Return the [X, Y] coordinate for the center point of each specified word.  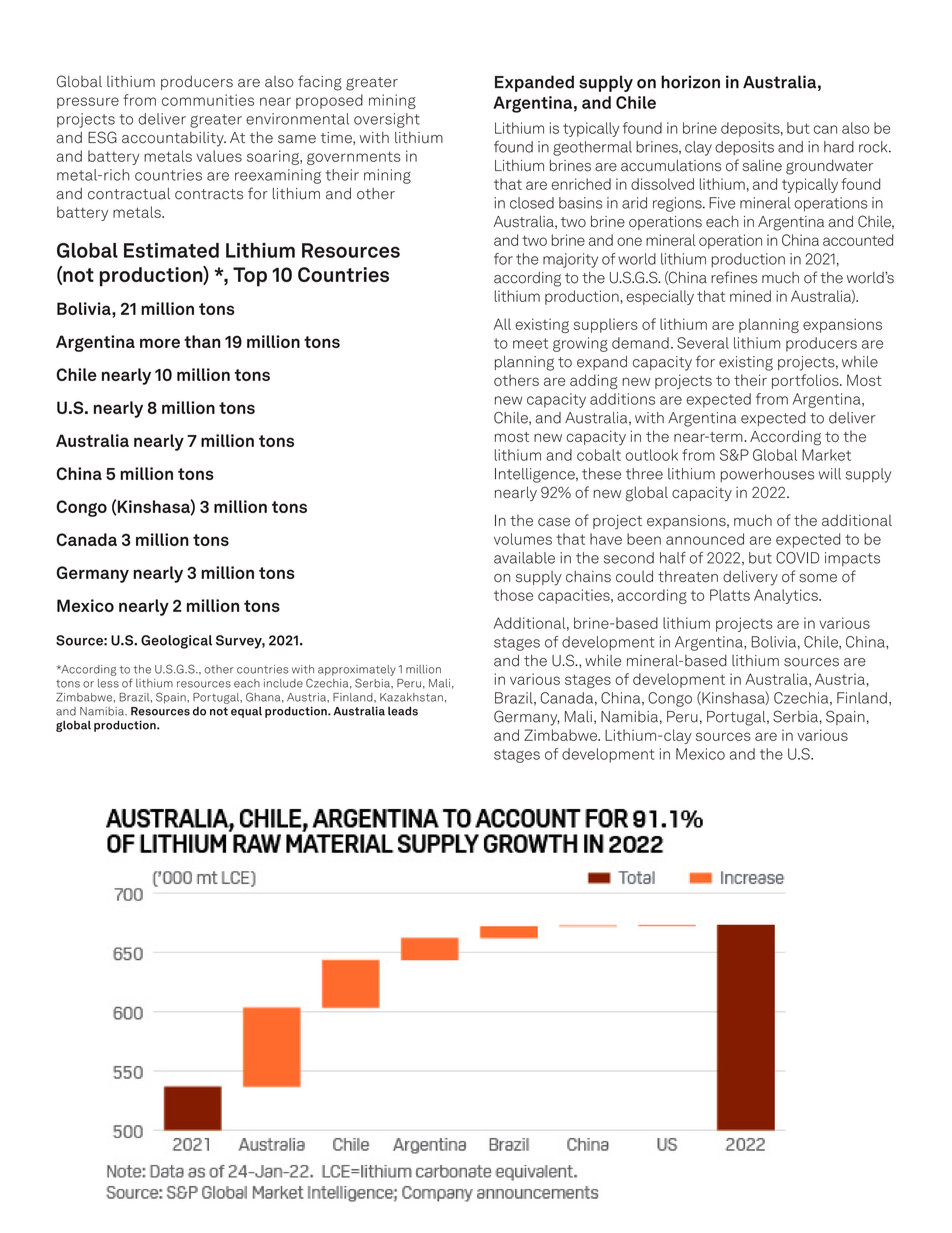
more [160, 343]
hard [839, 147]
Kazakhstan [411, 697]
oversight [387, 120]
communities [208, 100]
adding [594, 381]
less [108, 683]
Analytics [787, 596]
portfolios [806, 381]
